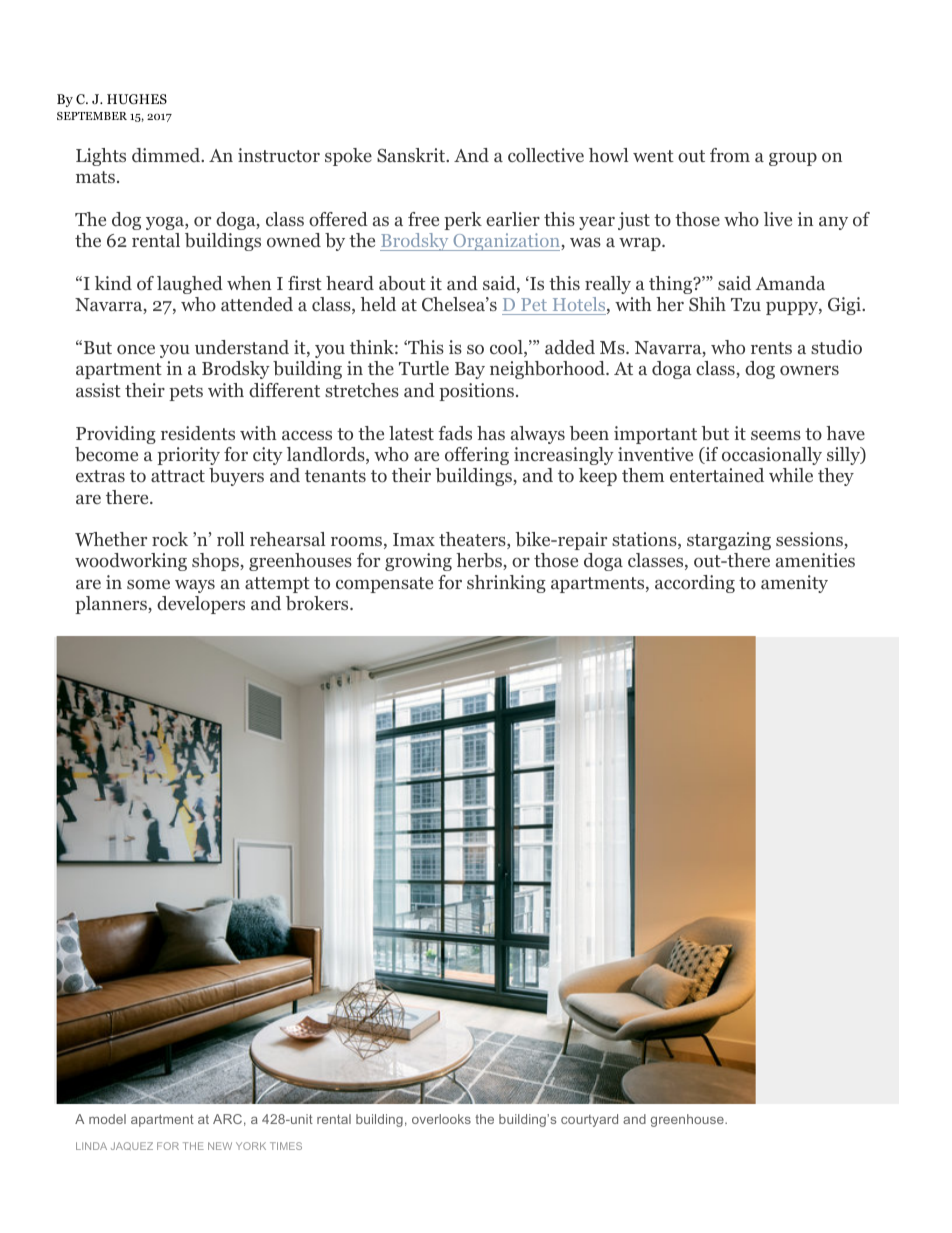  I want to click on from, so click(730, 155).
